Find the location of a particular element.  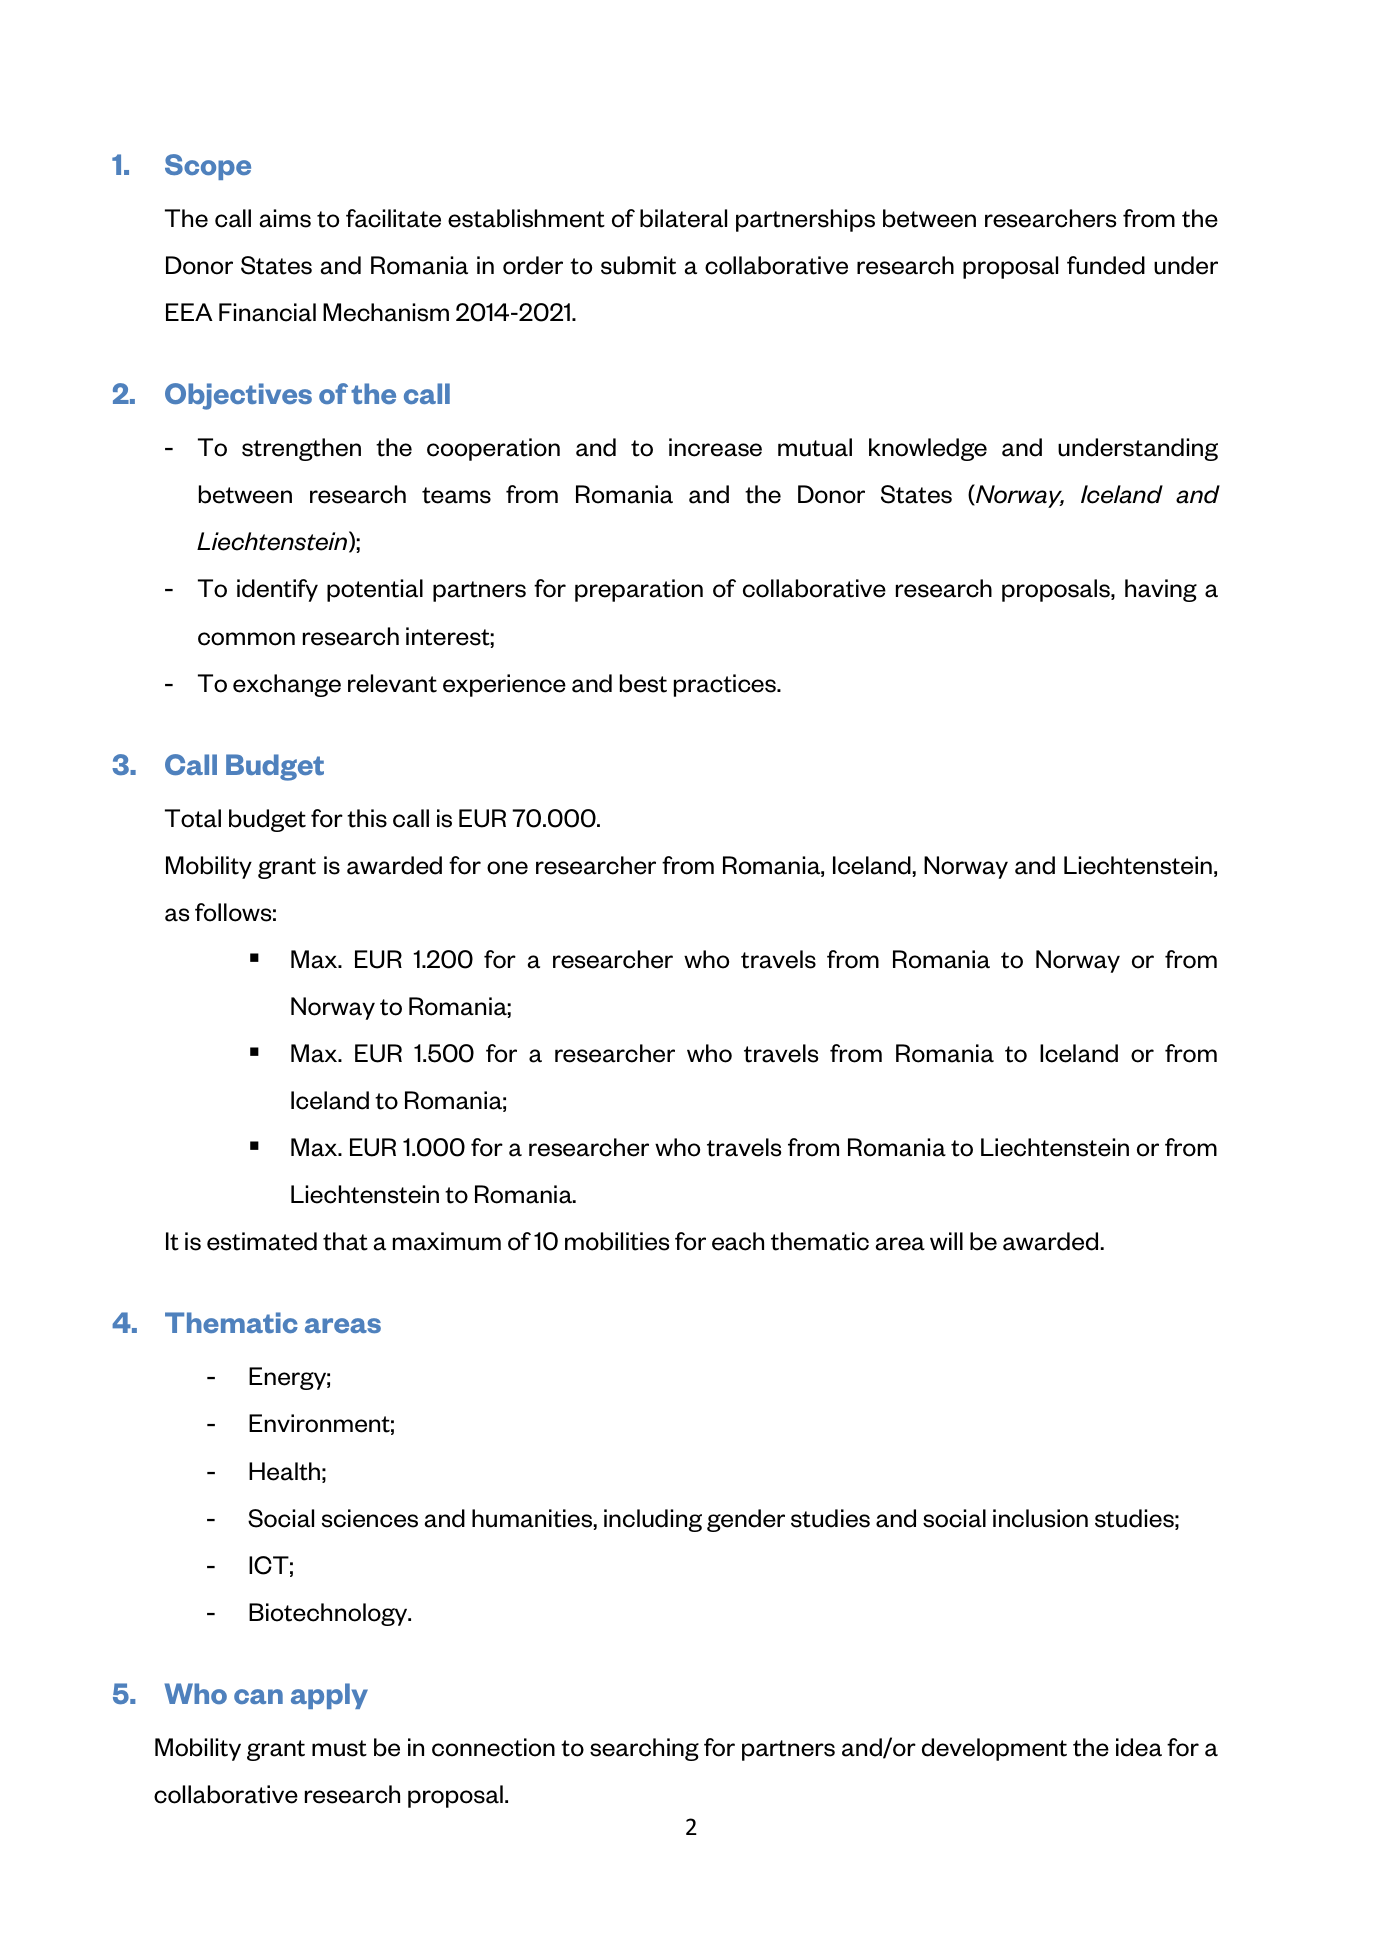

preparation is located at coordinates (639, 590).
